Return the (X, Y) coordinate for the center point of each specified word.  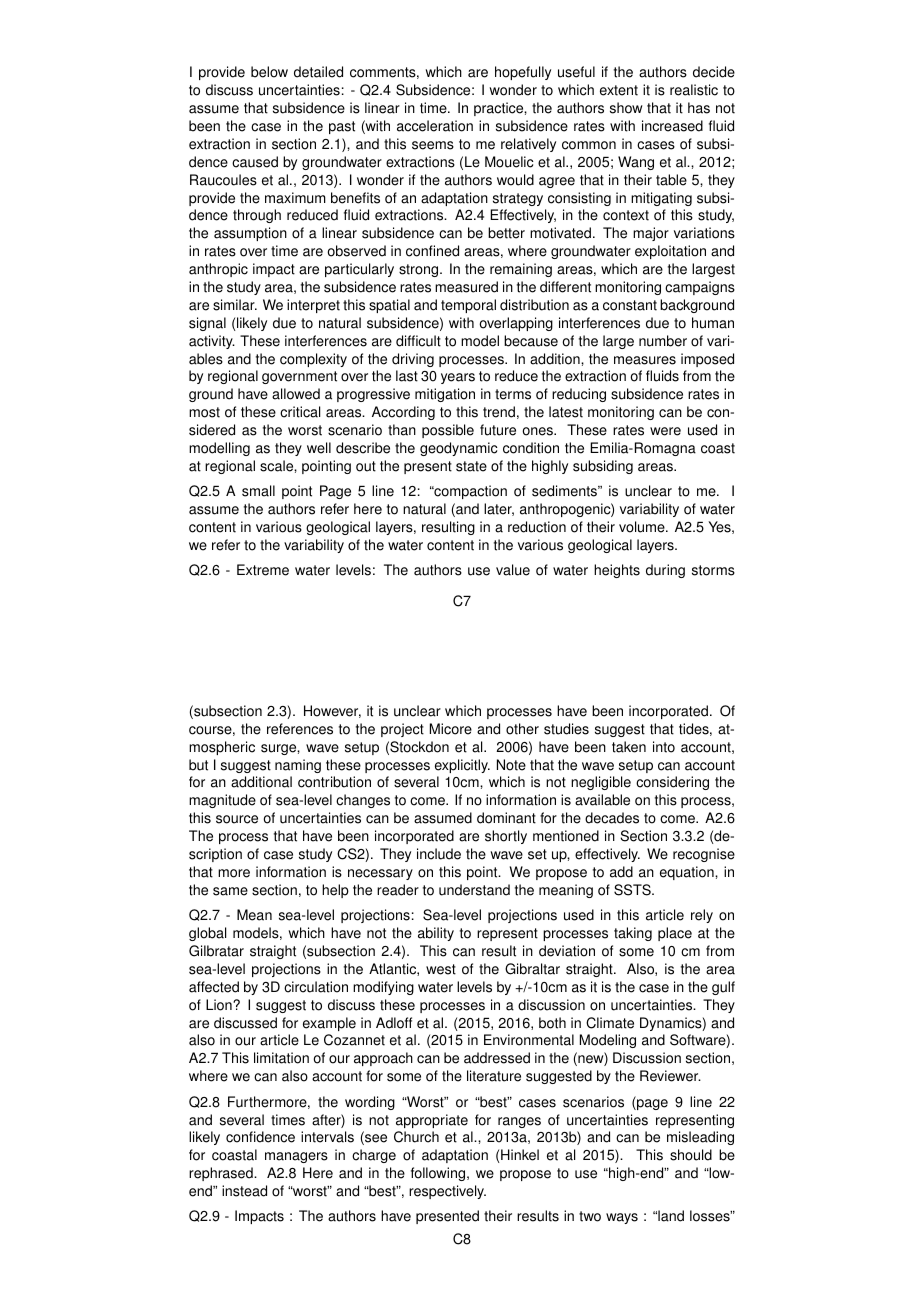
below (269, 72)
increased (672, 126)
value (513, 570)
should (691, 1155)
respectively (447, 1192)
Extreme (263, 570)
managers (296, 1157)
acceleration (435, 126)
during (665, 571)
